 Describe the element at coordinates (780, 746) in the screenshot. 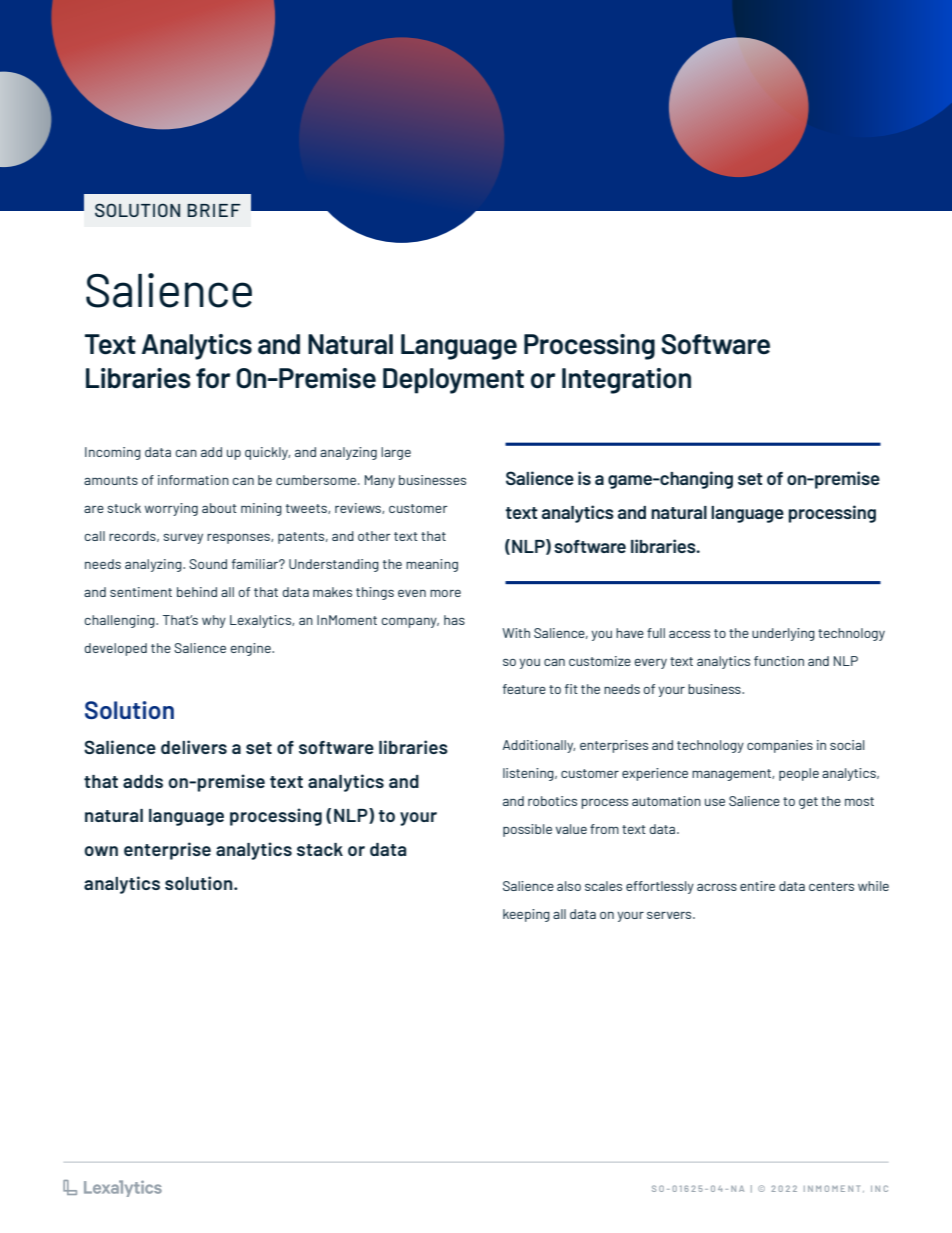

I see `companies` at that location.
